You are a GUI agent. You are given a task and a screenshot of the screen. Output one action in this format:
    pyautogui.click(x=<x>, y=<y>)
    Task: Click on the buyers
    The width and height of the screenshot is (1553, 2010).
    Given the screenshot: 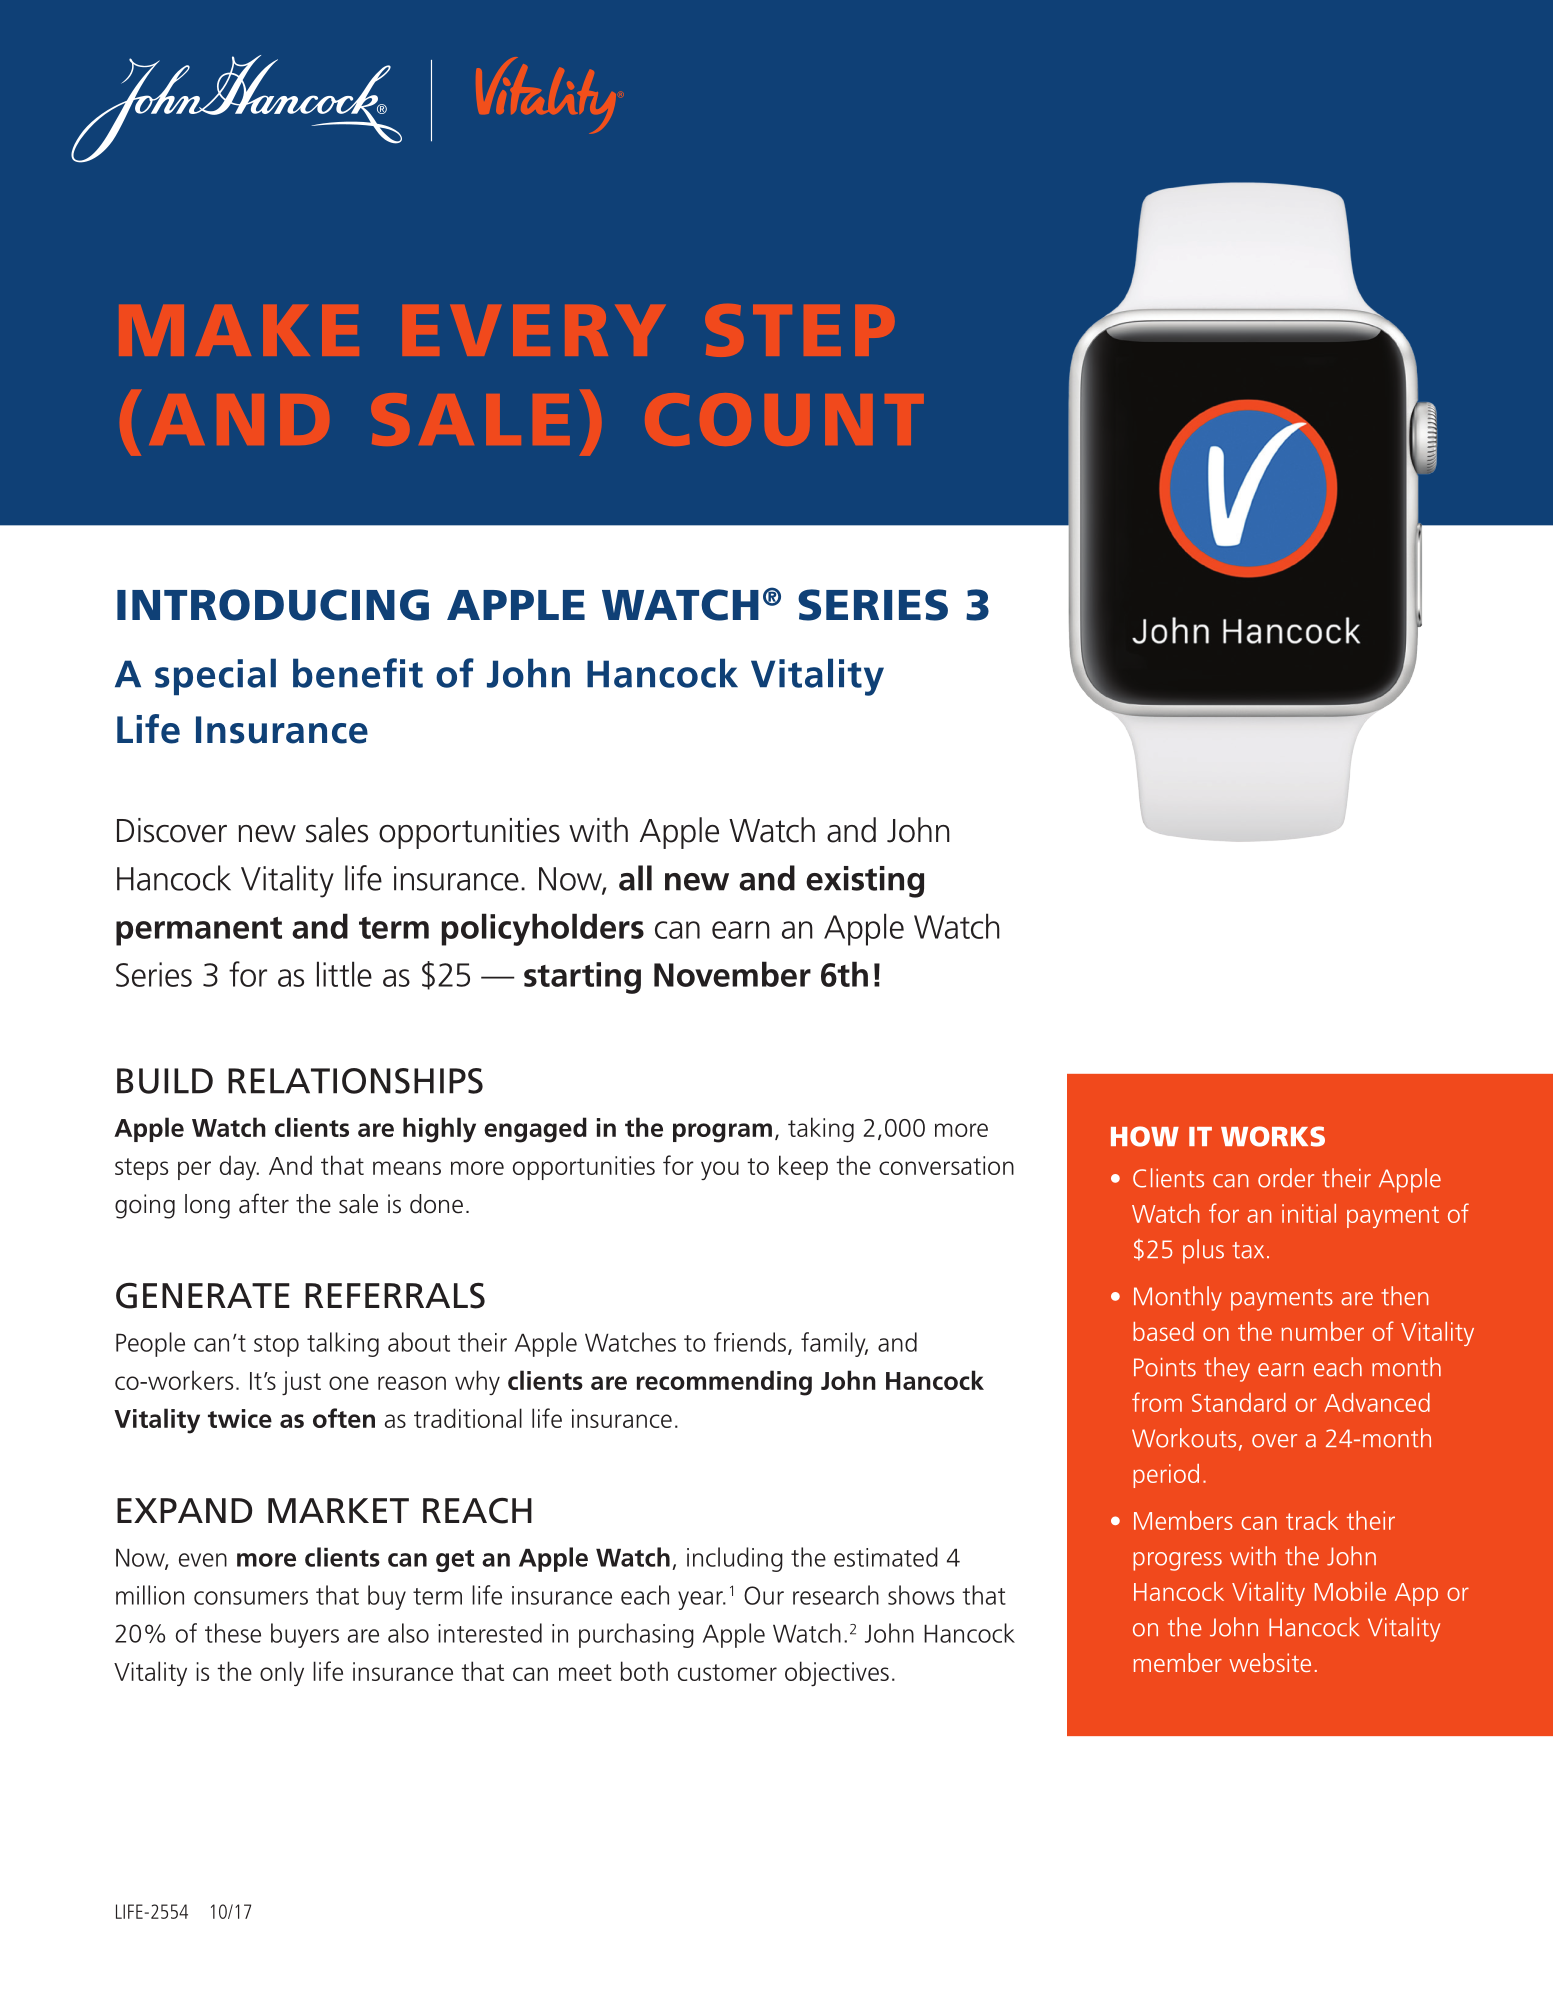 What is the action you would take?
    pyautogui.click(x=305, y=1635)
